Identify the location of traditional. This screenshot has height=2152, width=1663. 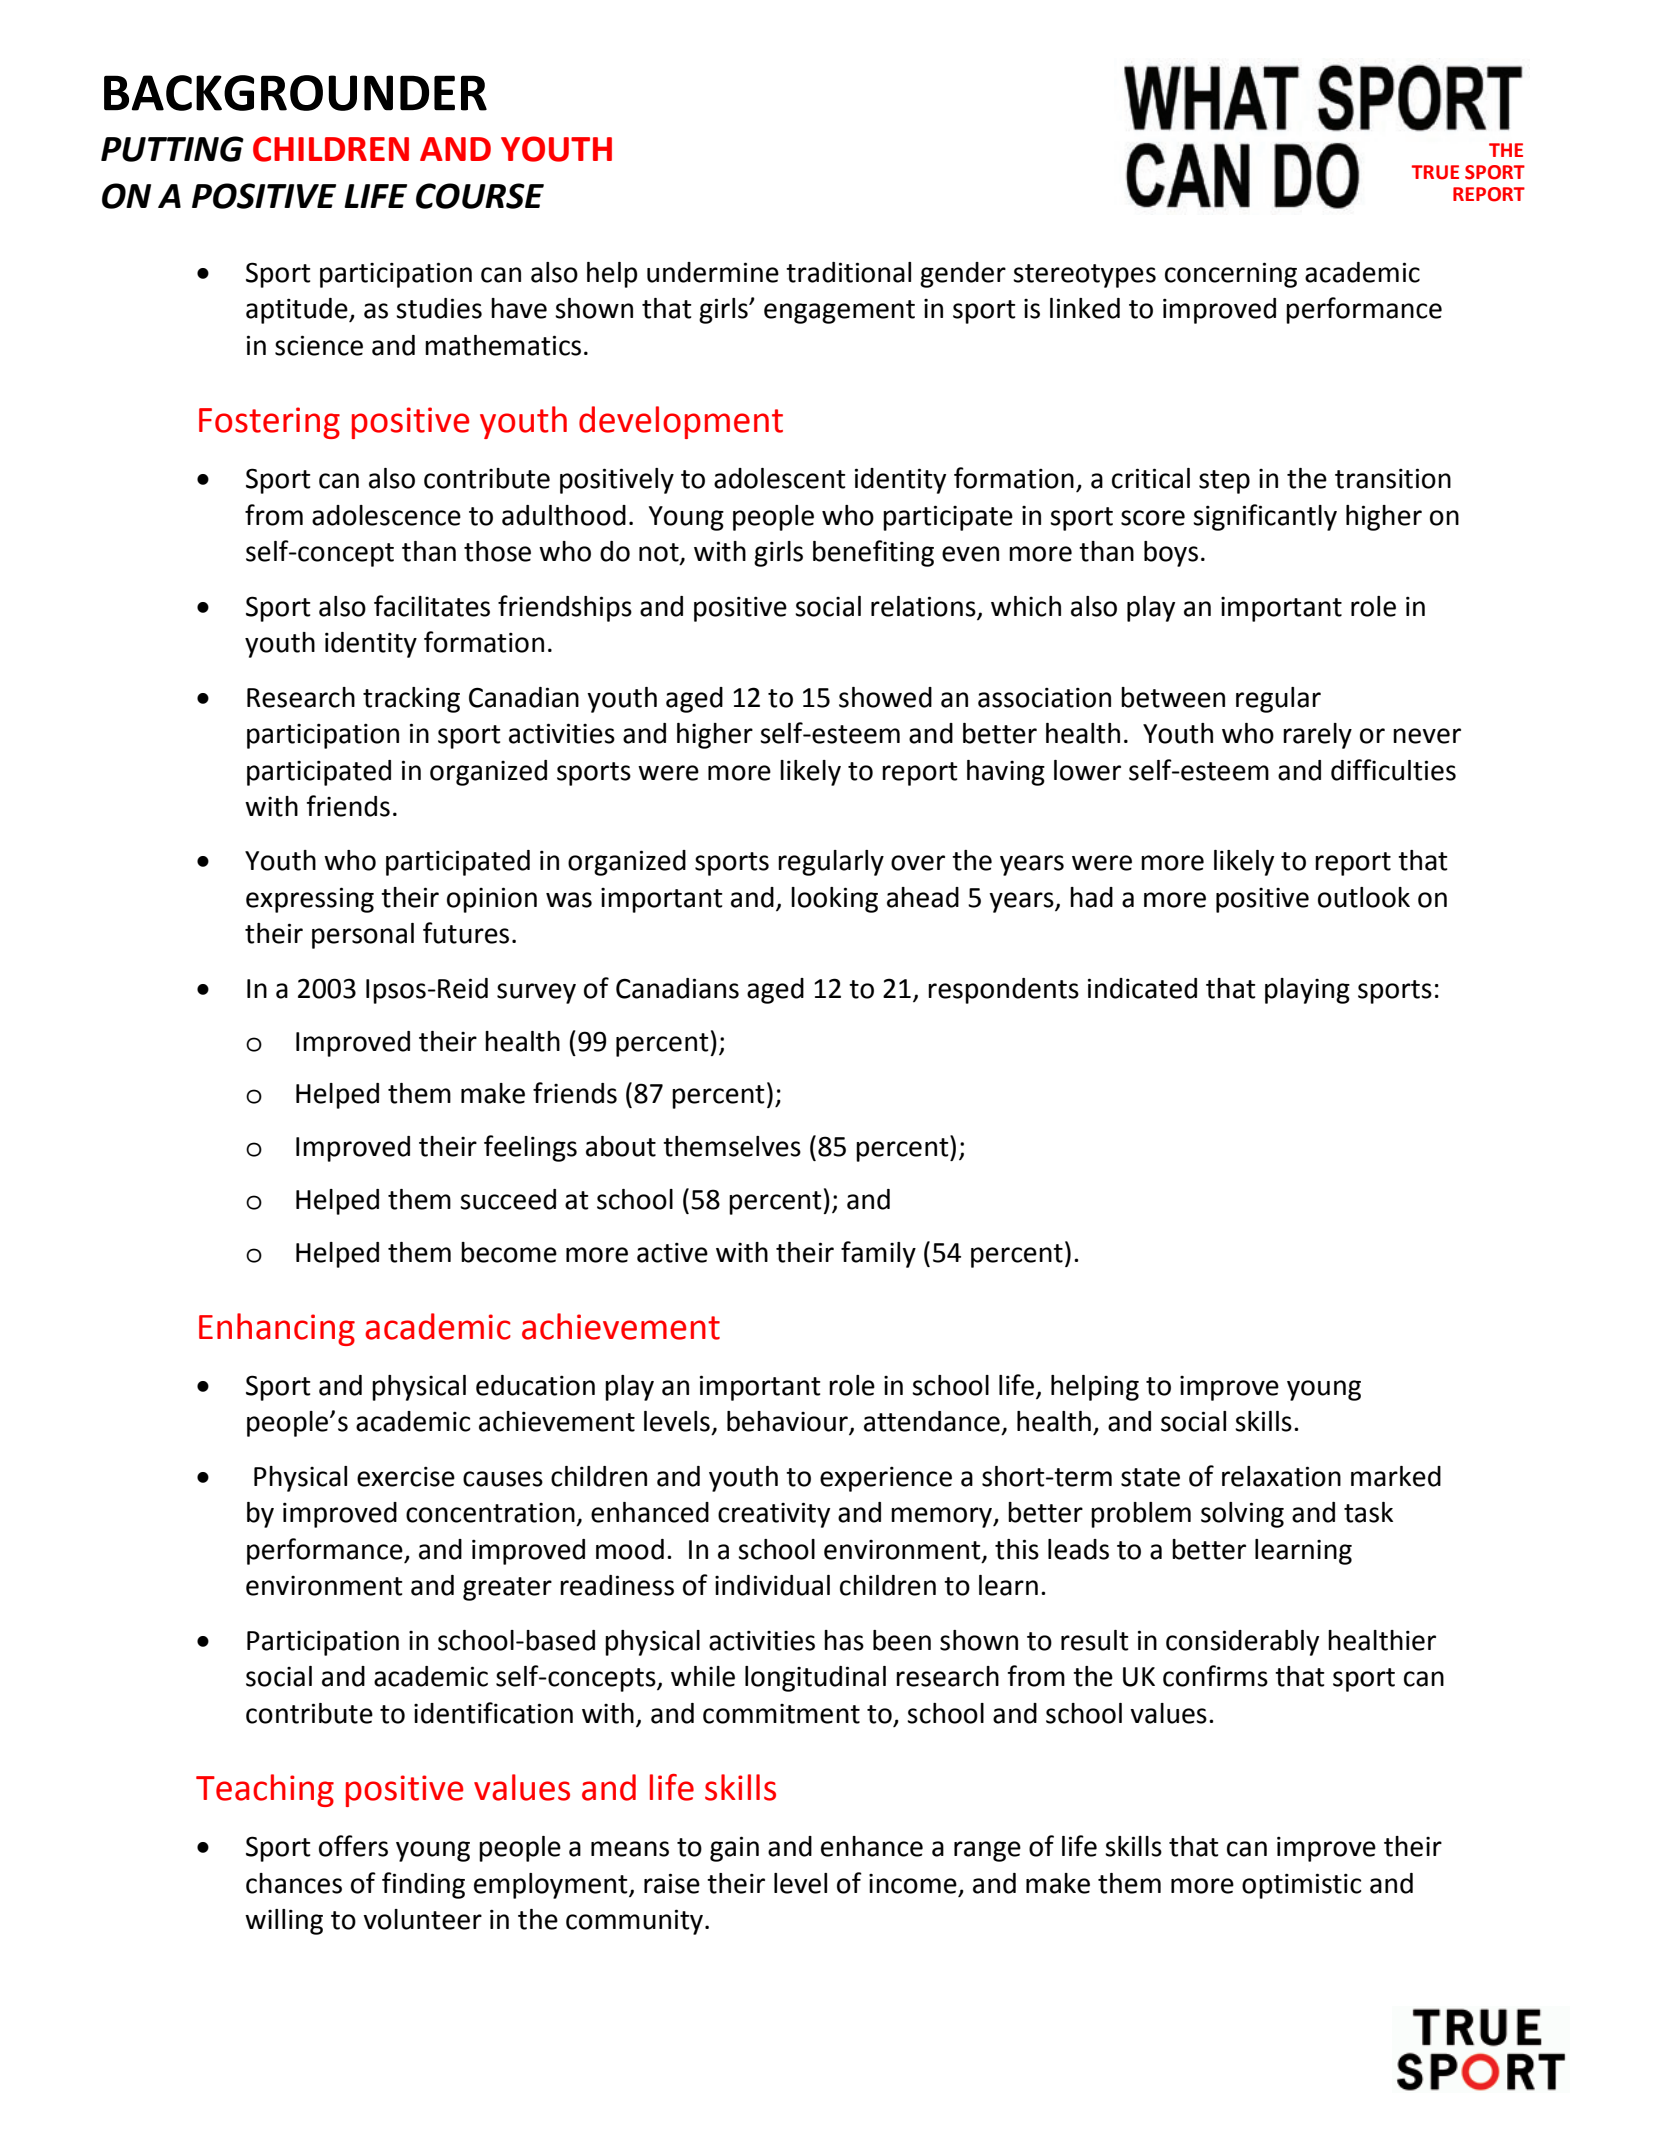
(848, 272).
